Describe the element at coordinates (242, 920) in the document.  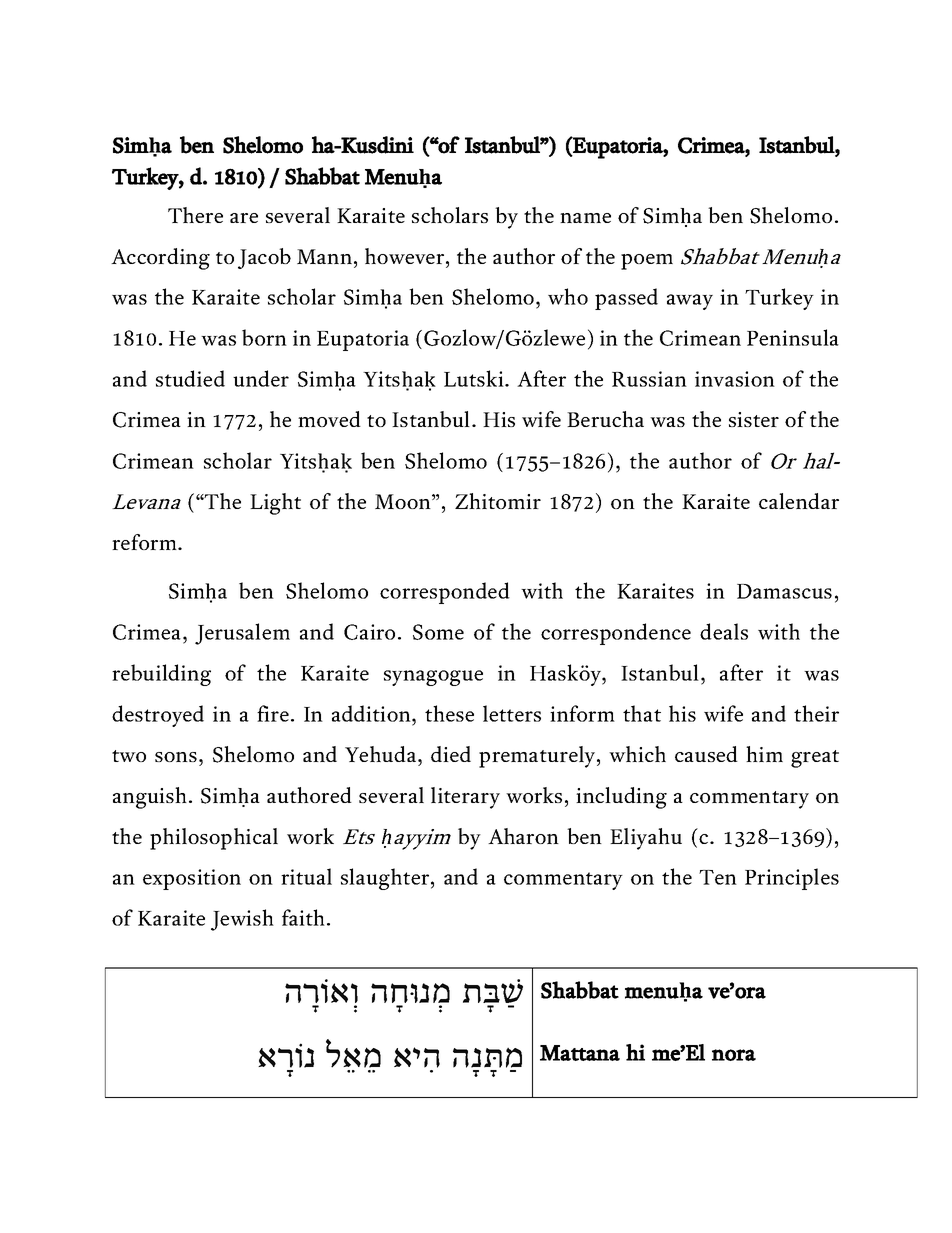
I see `Jewish` at that location.
